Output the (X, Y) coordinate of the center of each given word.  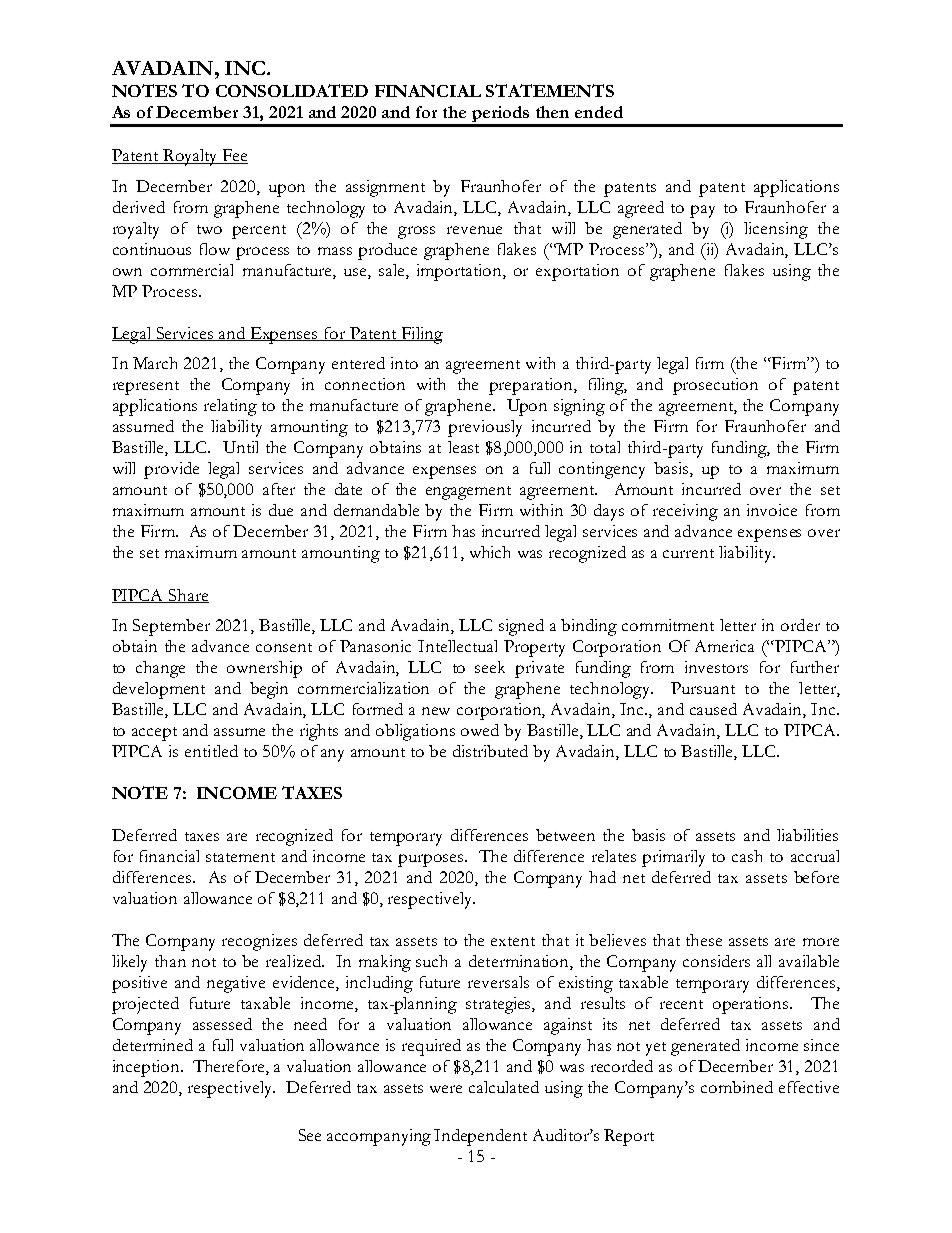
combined (737, 1087)
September (171, 627)
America (724, 646)
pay (702, 211)
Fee (234, 156)
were (446, 1089)
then (552, 112)
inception (147, 1068)
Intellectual (457, 646)
